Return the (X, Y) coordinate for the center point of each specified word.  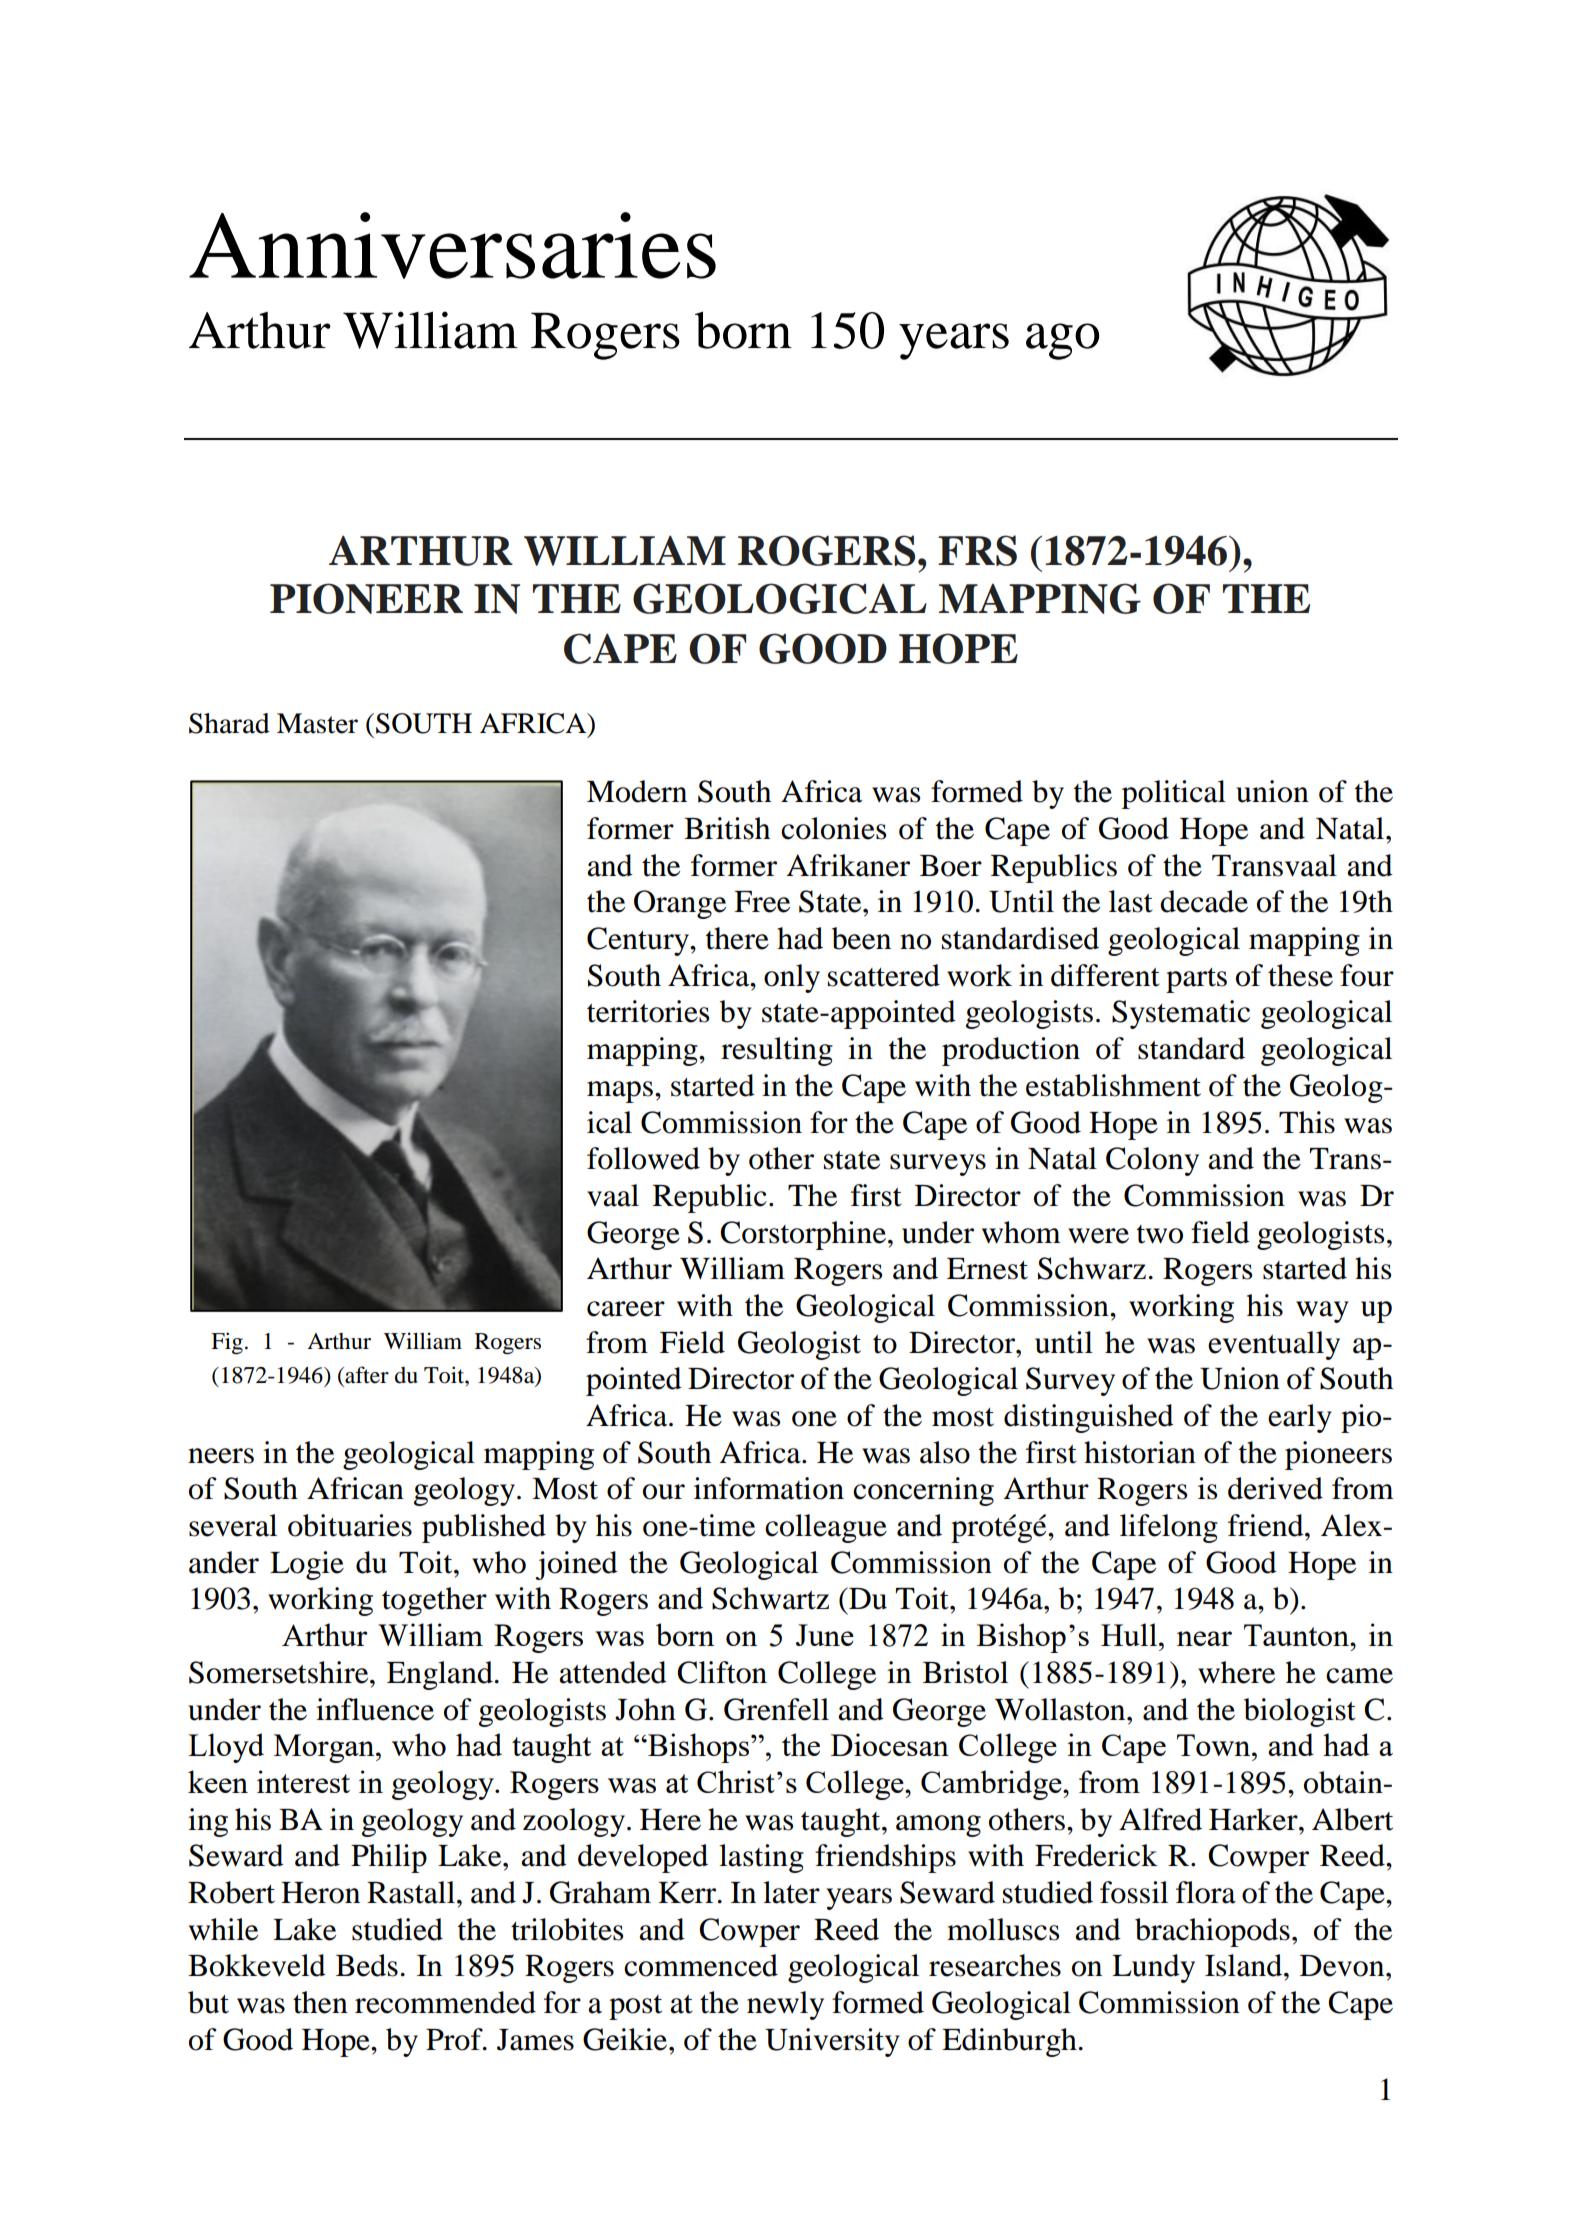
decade (1204, 901)
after (366, 1375)
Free (762, 902)
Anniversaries (452, 245)
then (320, 2002)
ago (1062, 341)
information (769, 1488)
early (1300, 1418)
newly (785, 2005)
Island (1245, 1965)
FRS (977, 550)
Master (317, 723)
